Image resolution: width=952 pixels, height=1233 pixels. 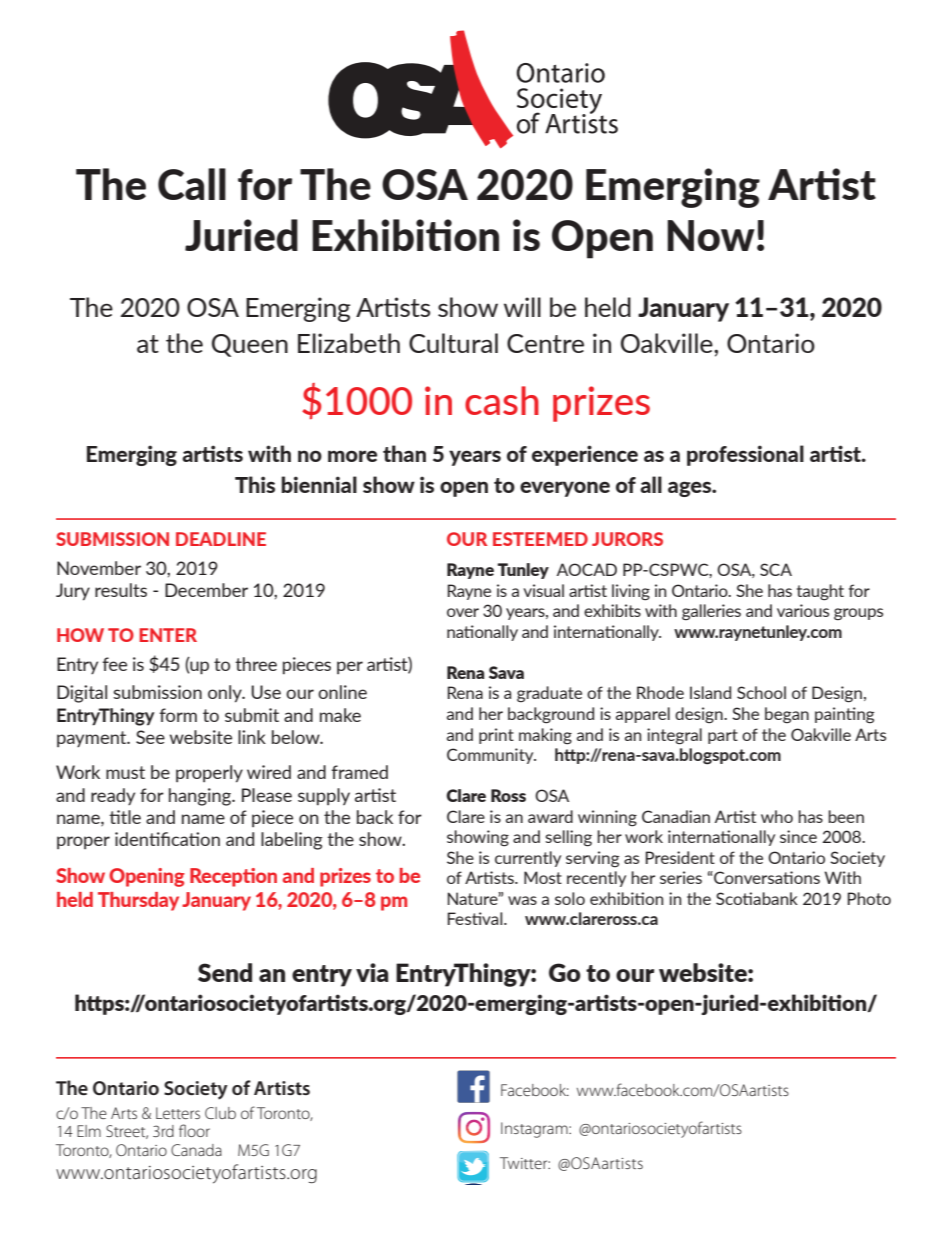 What do you see at coordinates (711, 235) in the screenshot?
I see `Now` at bounding box center [711, 235].
